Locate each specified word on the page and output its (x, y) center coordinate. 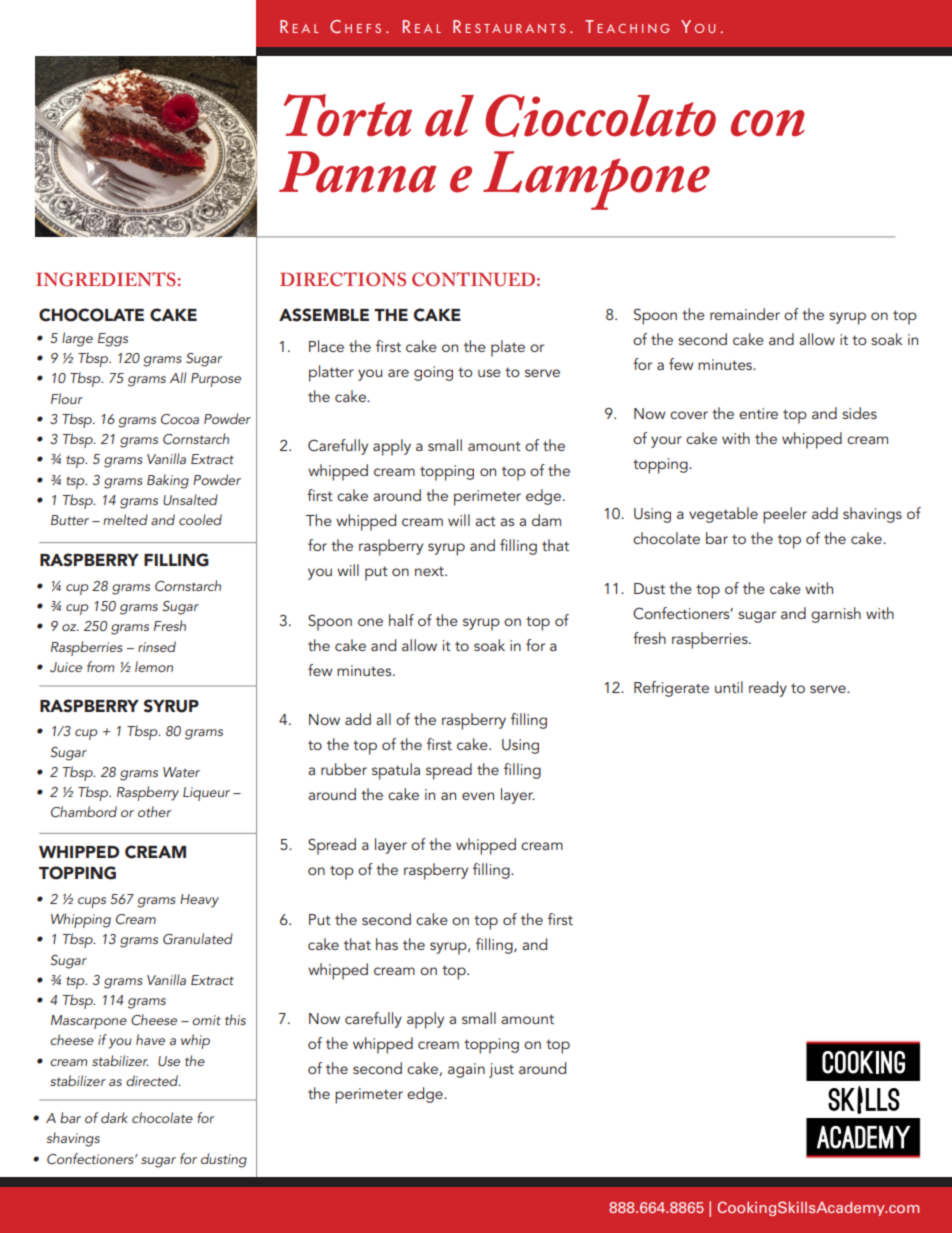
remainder (745, 314)
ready (768, 689)
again (466, 1070)
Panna (358, 172)
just (501, 1070)
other (155, 811)
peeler (785, 515)
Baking (168, 481)
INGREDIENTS (106, 279)
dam (546, 520)
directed (153, 1080)
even (478, 796)
